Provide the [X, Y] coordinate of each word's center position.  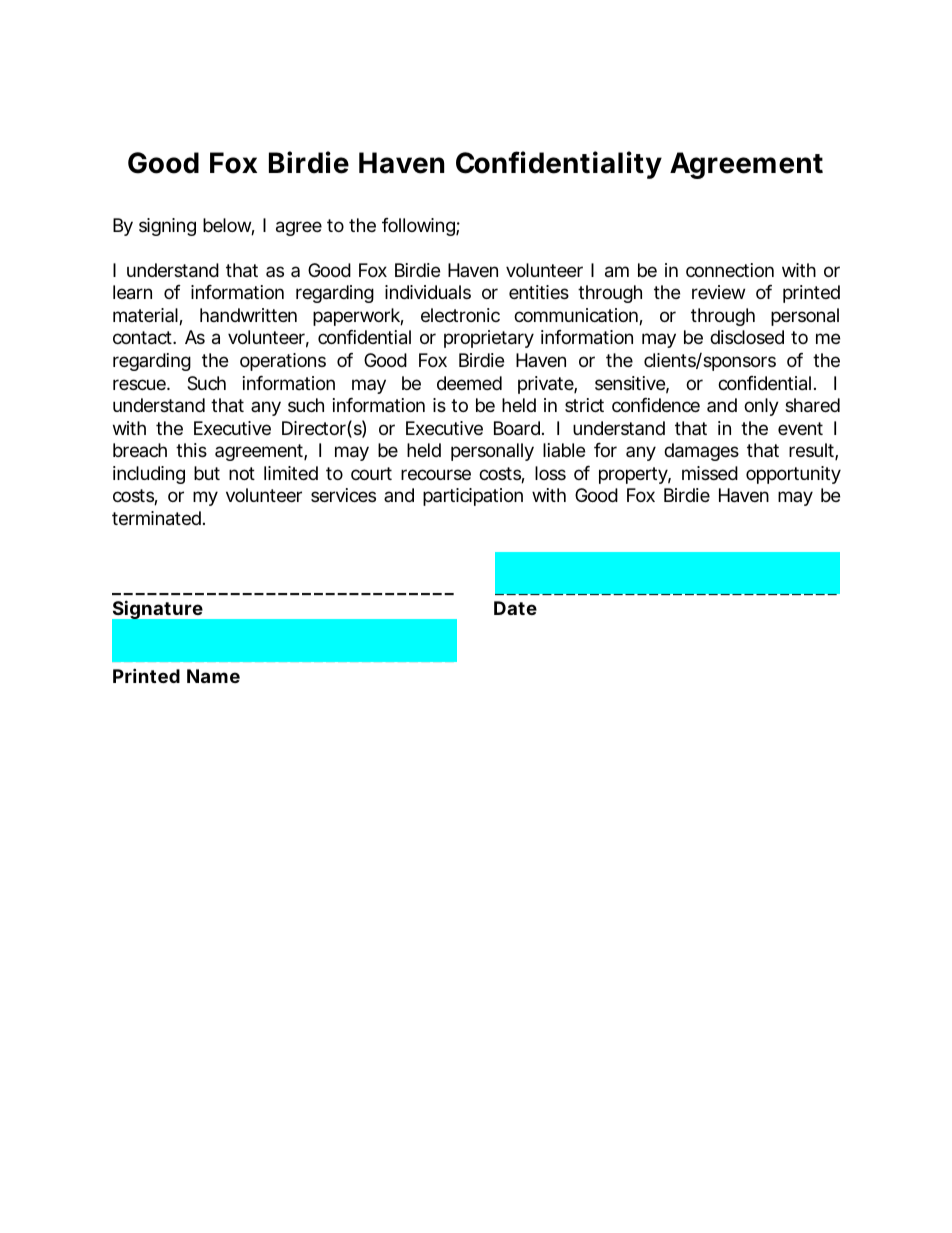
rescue [141, 384]
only [761, 407]
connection [730, 270]
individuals [428, 292]
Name [213, 676]
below [229, 226]
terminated [158, 518]
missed [710, 473]
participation [473, 497]
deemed [469, 383]
